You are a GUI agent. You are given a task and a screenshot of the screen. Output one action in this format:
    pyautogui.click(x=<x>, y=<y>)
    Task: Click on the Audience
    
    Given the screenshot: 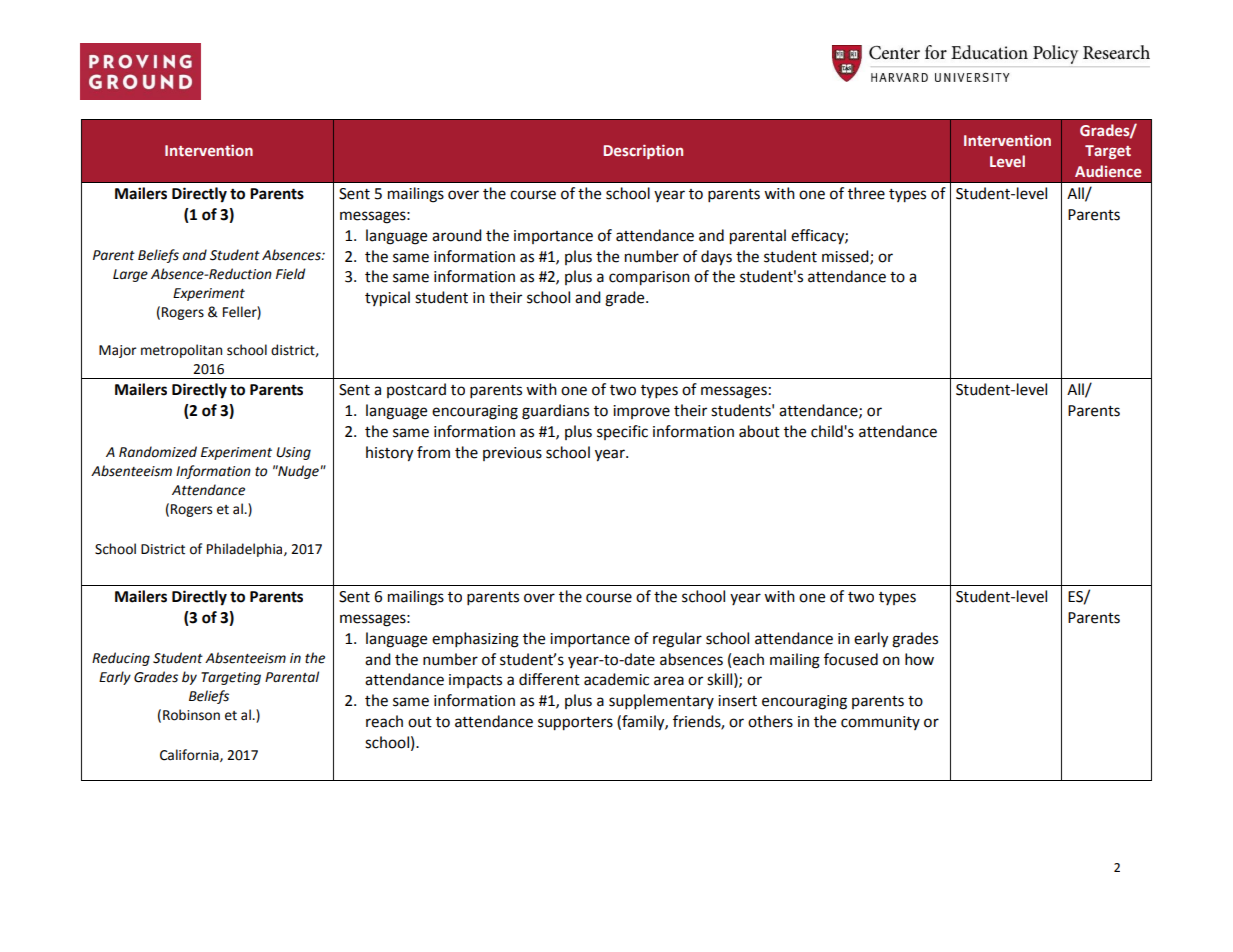 What is the action you would take?
    pyautogui.click(x=1108, y=171)
